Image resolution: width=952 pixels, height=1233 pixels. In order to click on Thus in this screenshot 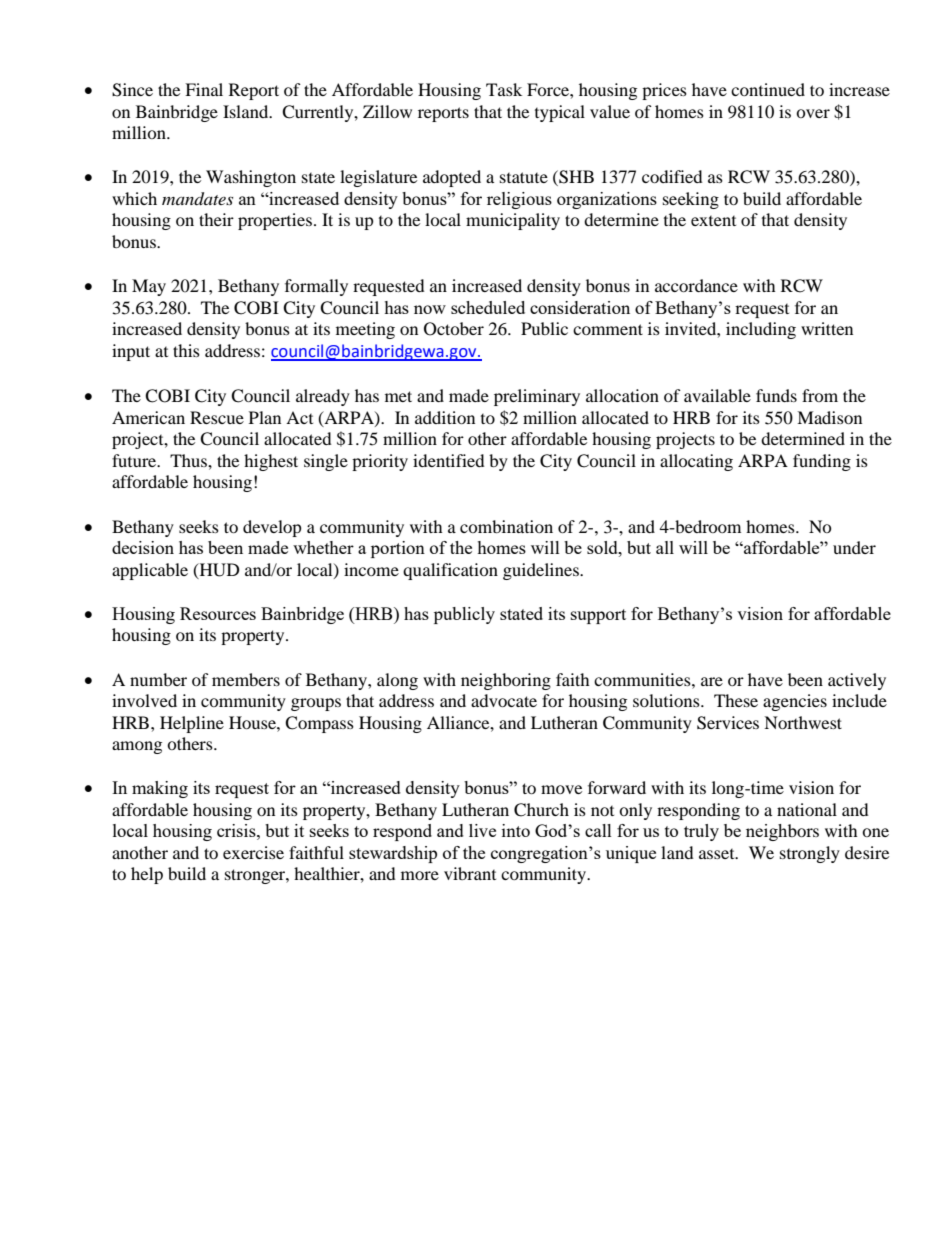, I will do `click(189, 460)`.
